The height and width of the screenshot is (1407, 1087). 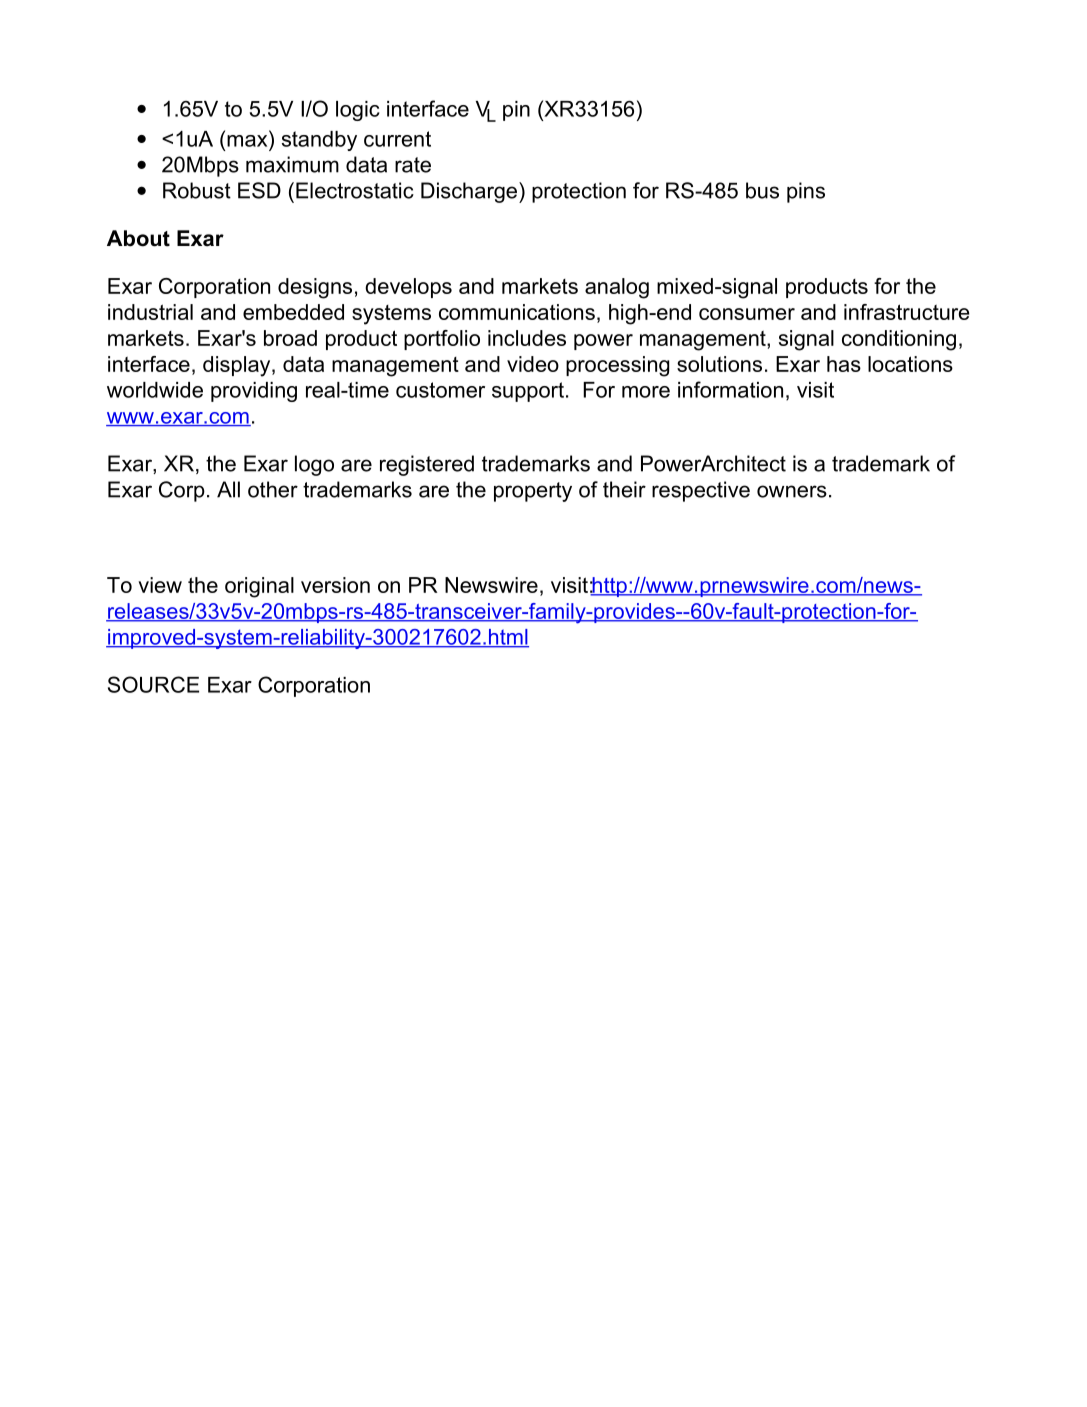 What do you see at coordinates (319, 141) in the screenshot?
I see `standby` at bounding box center [319, 141].
